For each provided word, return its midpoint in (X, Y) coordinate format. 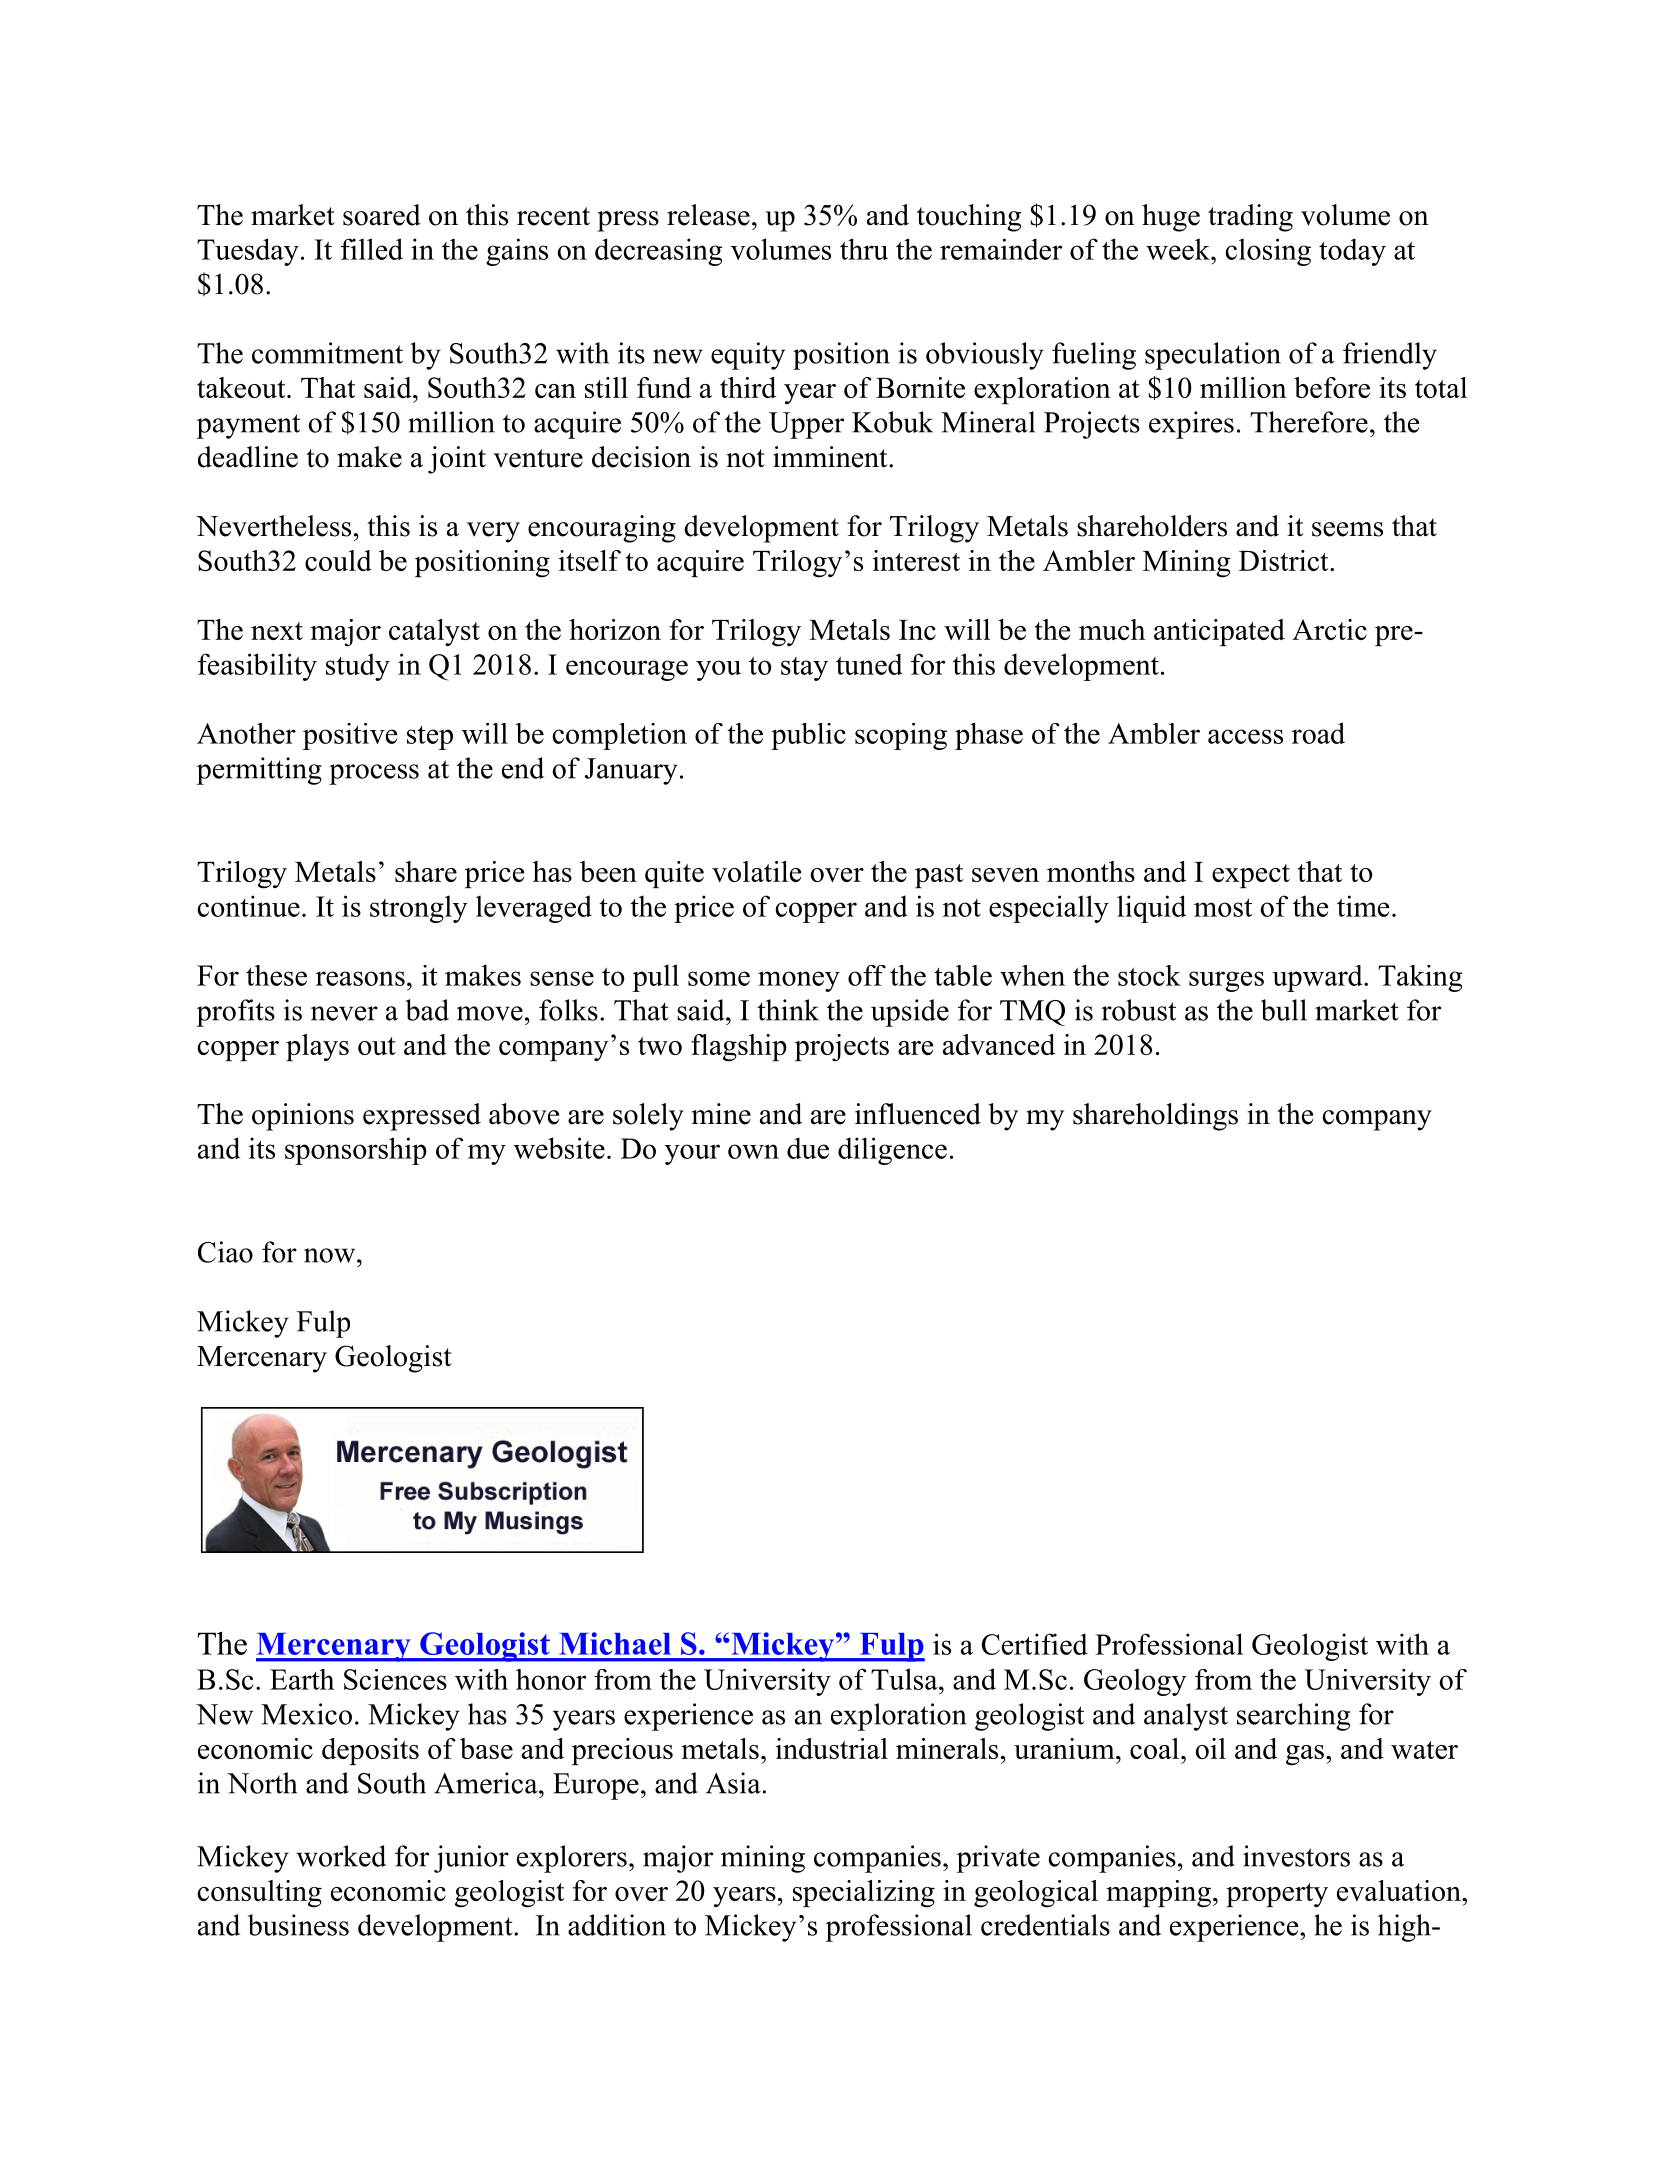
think (788, 1010)
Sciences (395, 1679)
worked (341, 1856)
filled (372, 249)
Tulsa (905, 1679)
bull (1284, 1010)
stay (804, 669)
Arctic (1329, 629)
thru (864, 249)
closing (1268, 252)
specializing (864, 1894)
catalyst (434, 632)
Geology (1135, 1682)
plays (317, 1047)
